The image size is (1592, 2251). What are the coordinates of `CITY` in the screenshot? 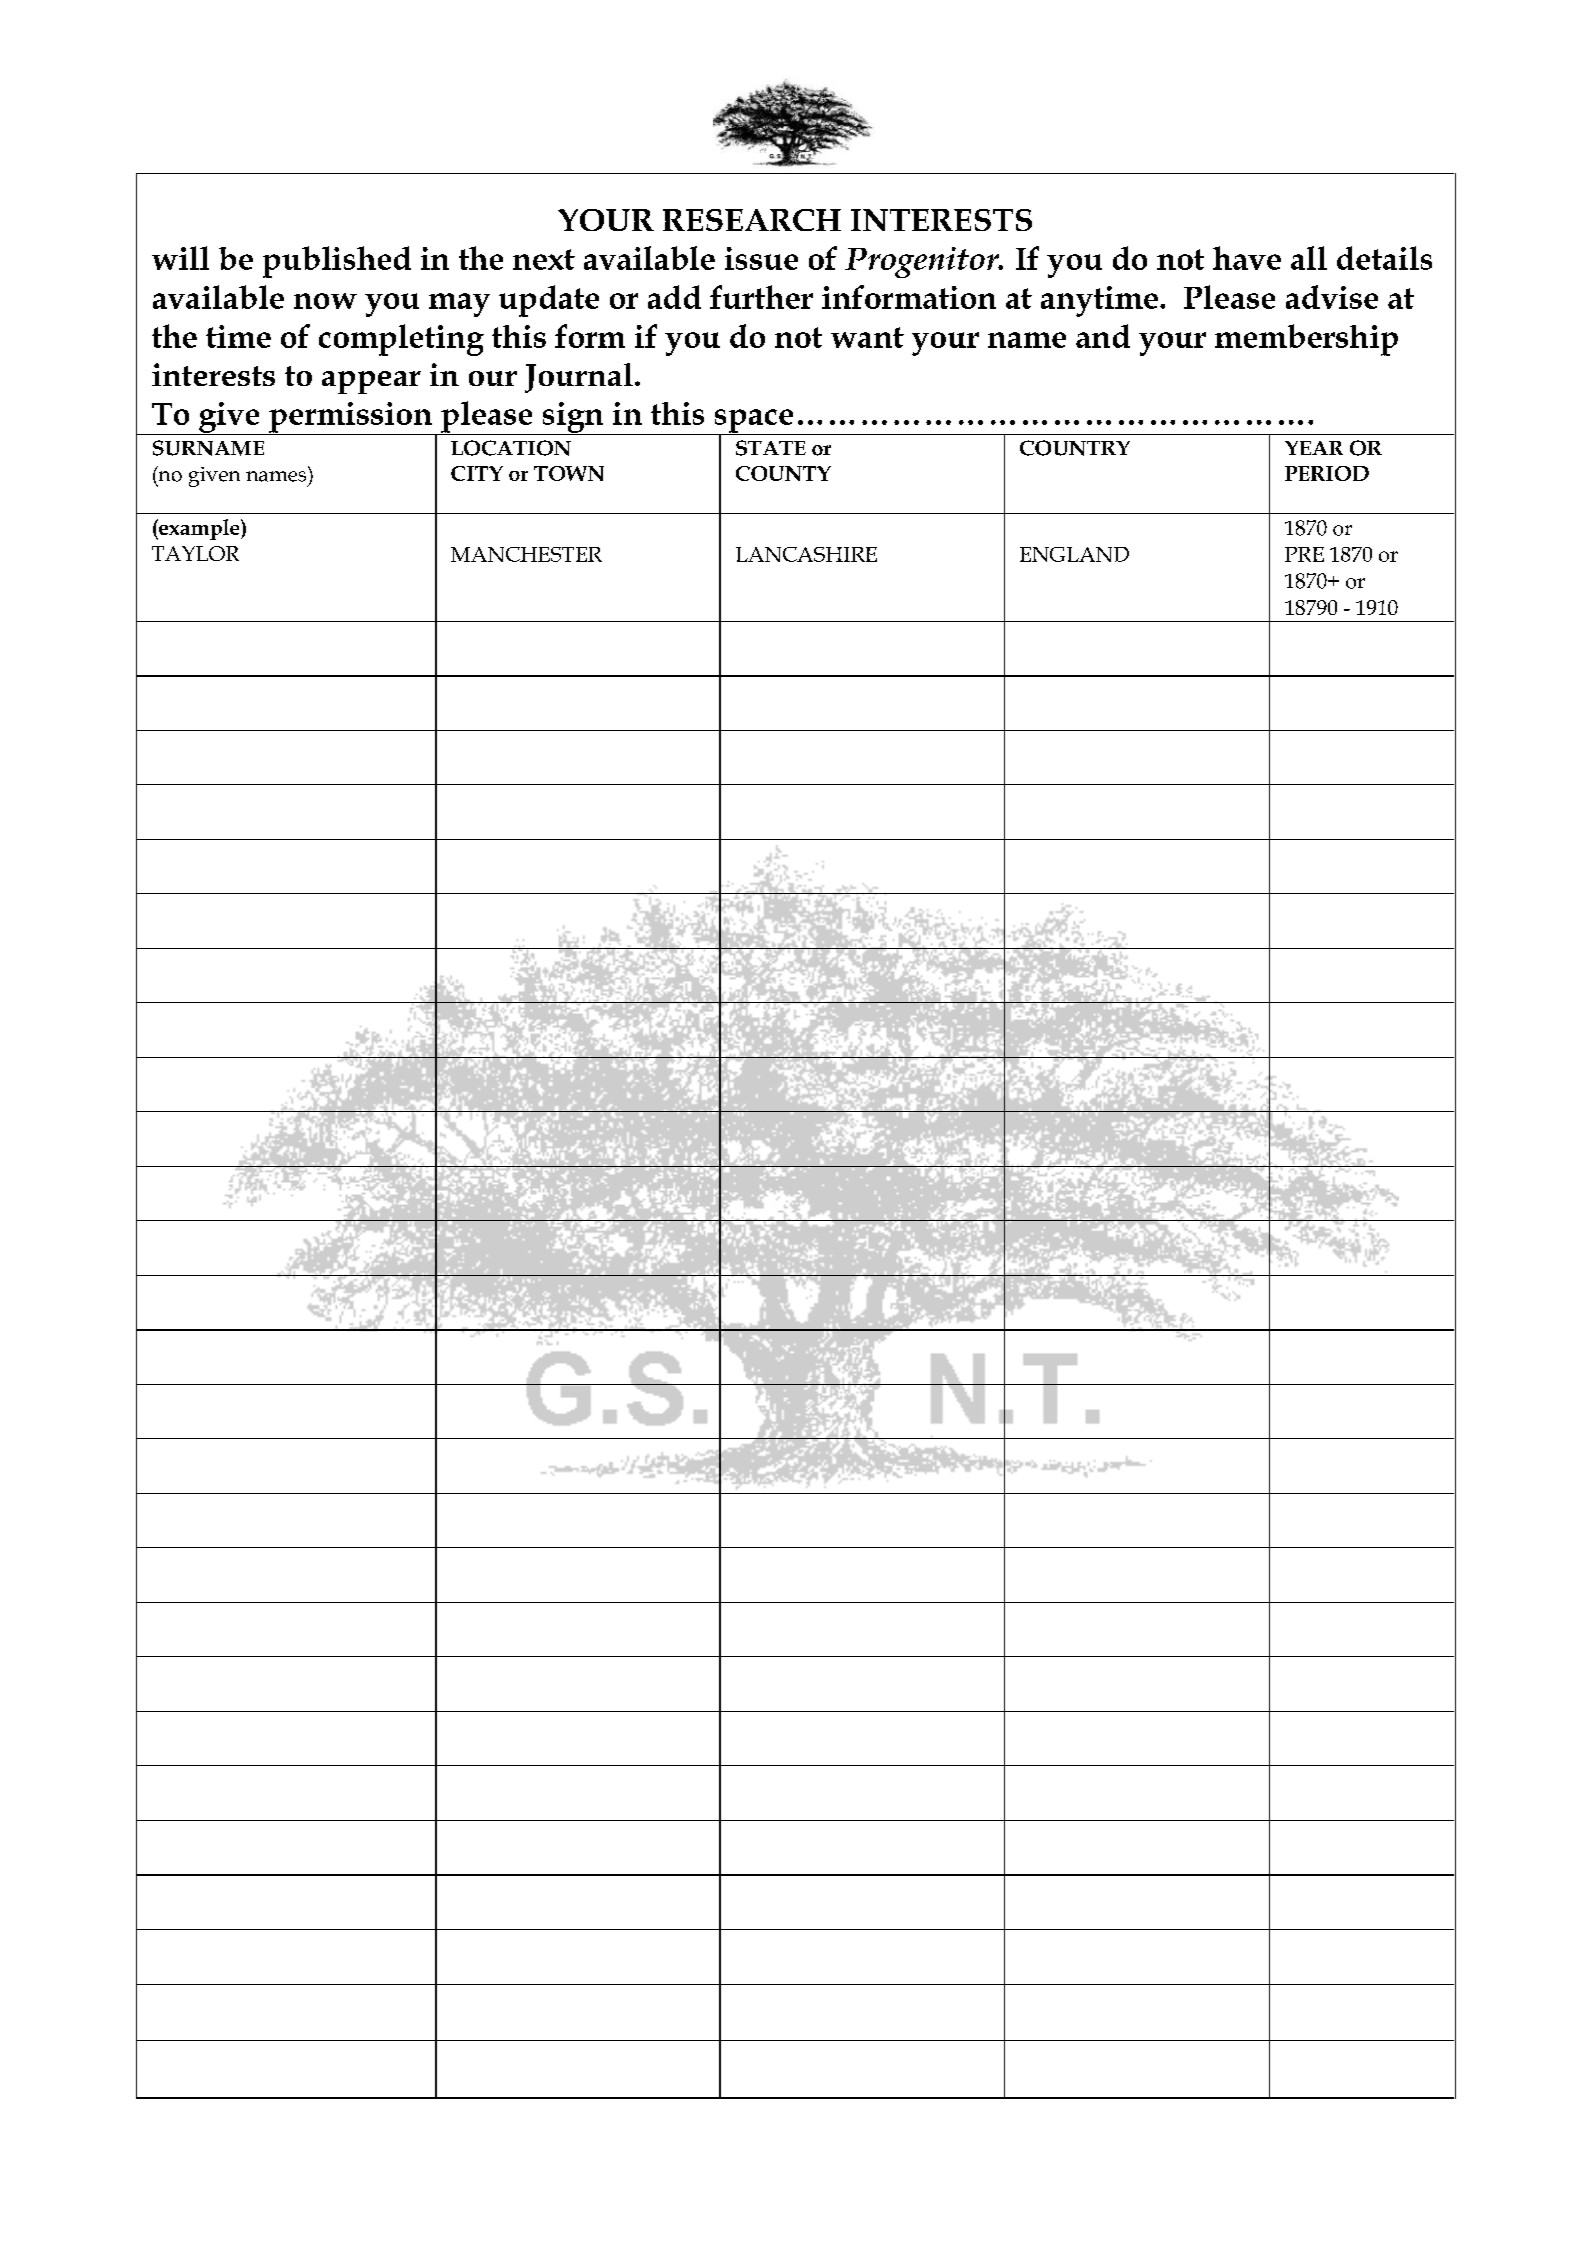 It's located at (477, 473).
